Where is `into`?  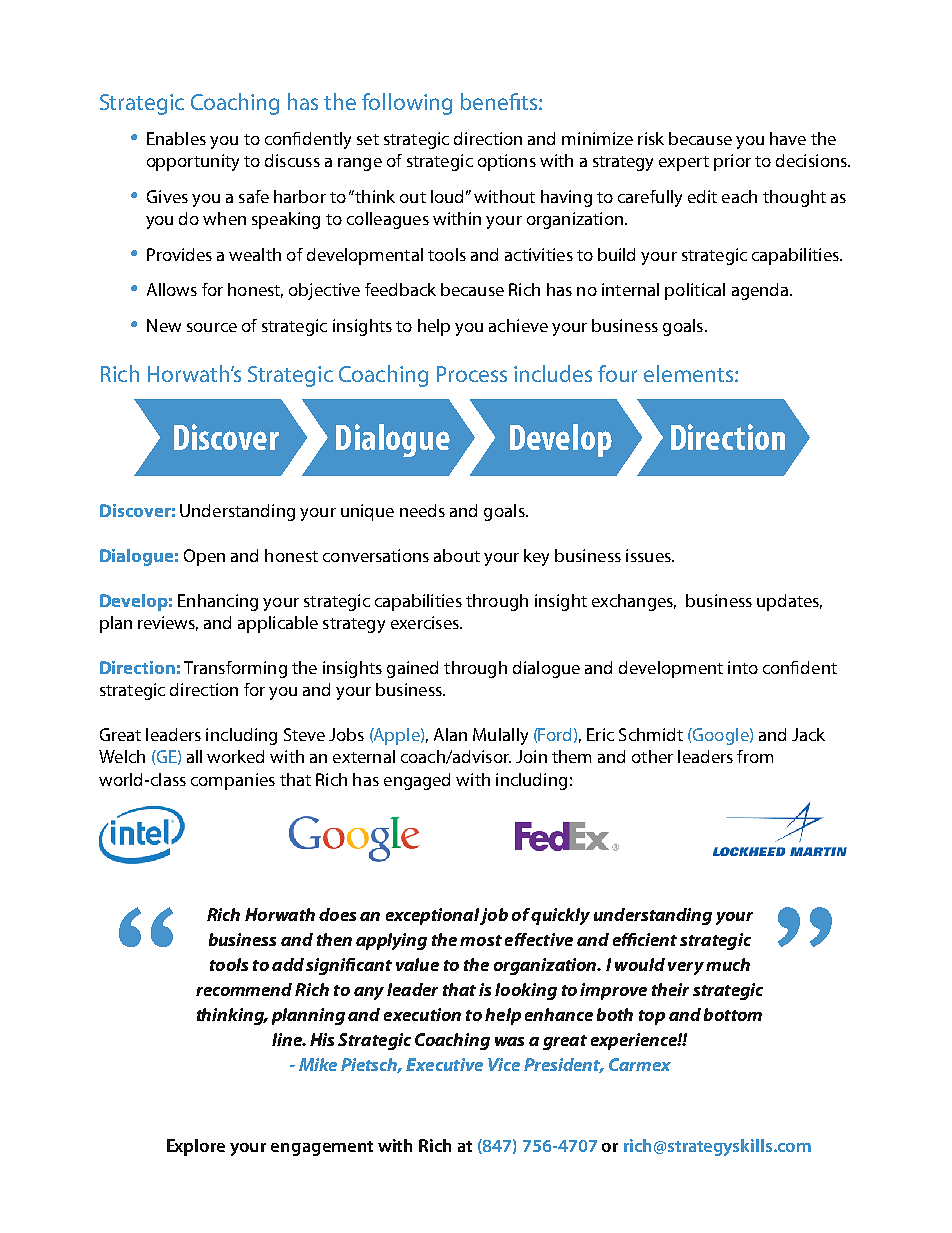 into is located at coordinates (743, 667).
